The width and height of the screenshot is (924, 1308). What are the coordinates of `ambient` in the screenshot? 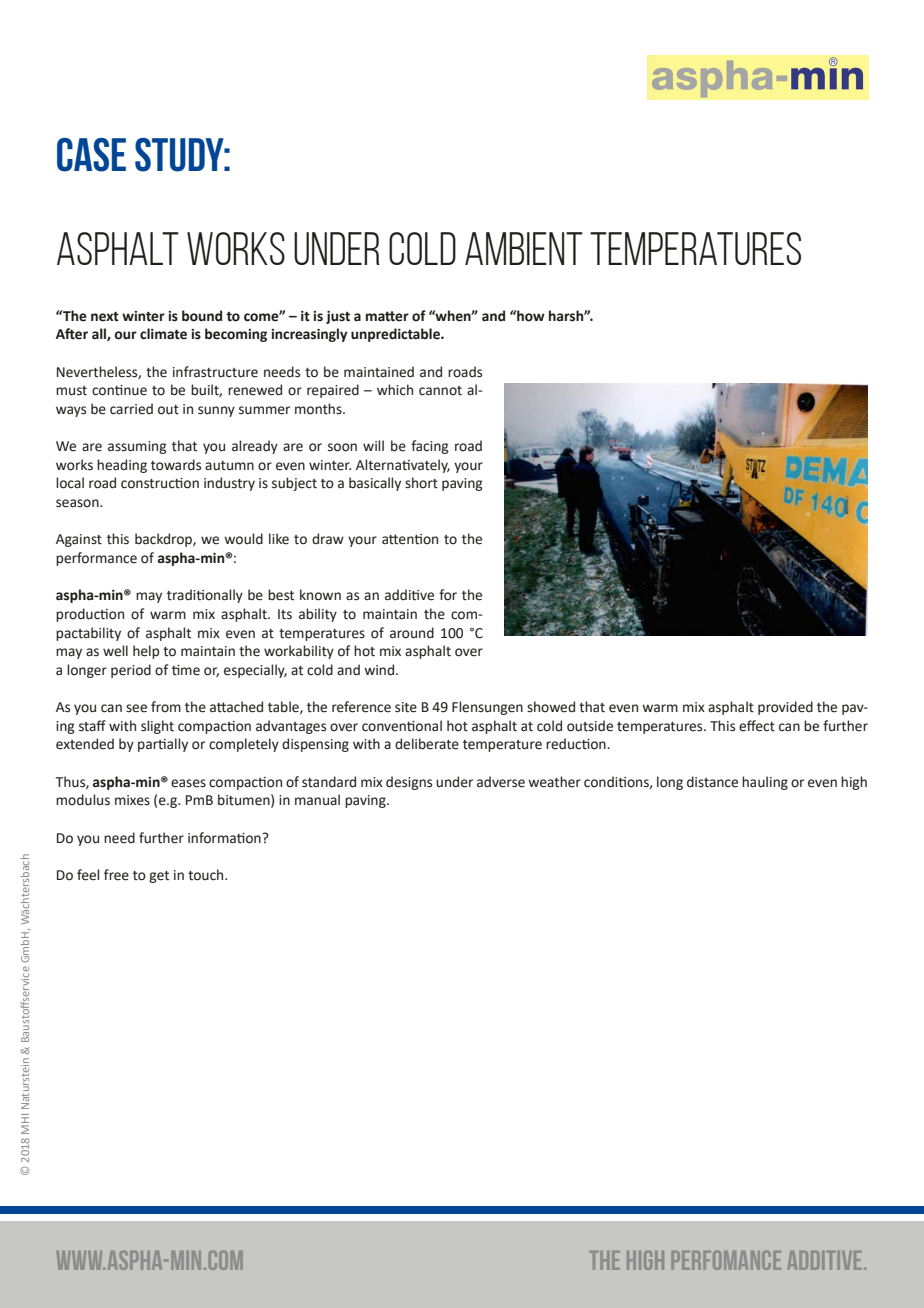 It's located at (524, 248).
